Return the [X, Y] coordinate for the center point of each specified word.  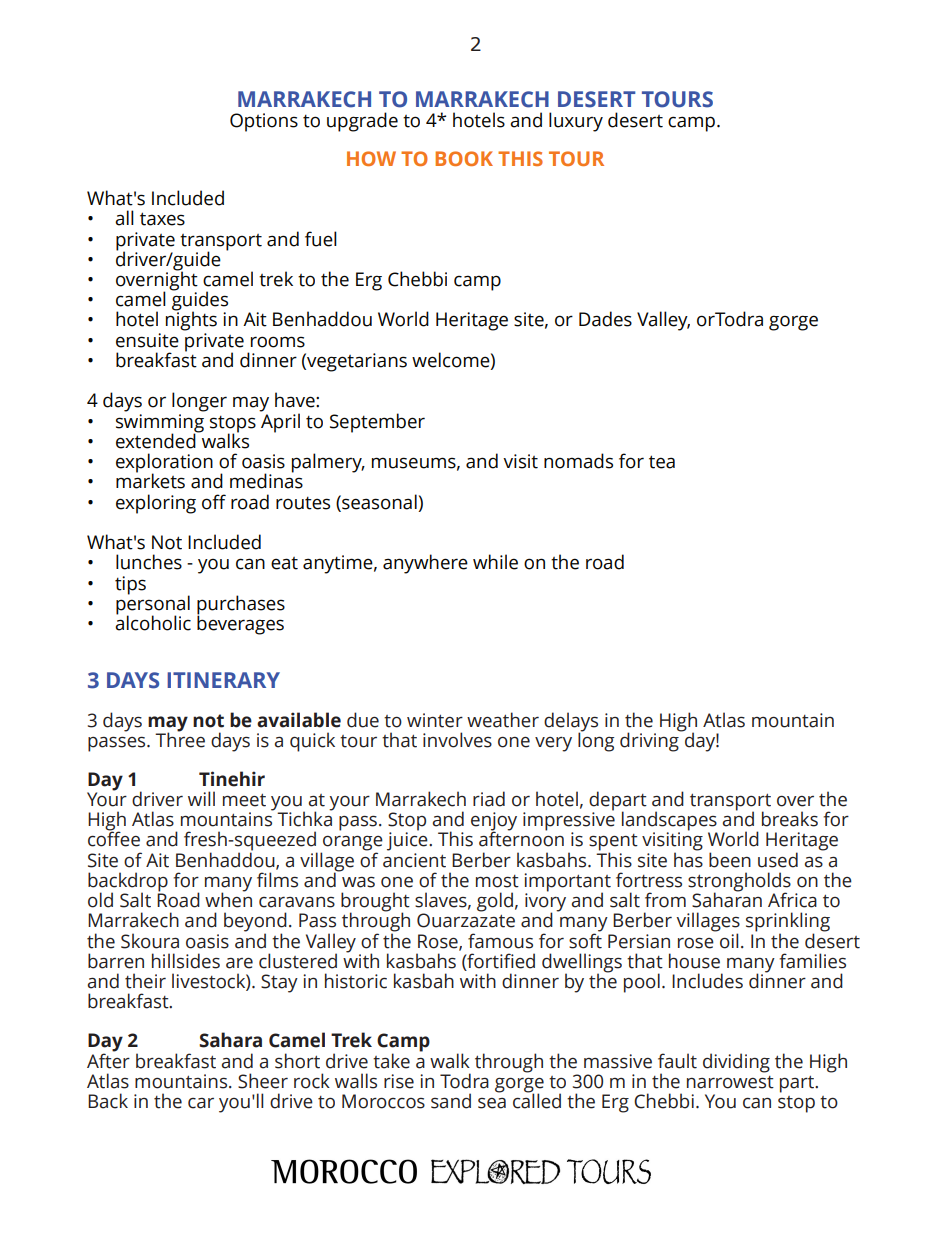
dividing [736, 1063]
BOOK [464, 158]
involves [457, 740]
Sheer [263, 1081]
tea [662, 462]
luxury [576, 122]
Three [180, 739]
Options [264, 122]
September [377, 423]
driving [650, 741]
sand [451, 1101]
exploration [164, 464]
